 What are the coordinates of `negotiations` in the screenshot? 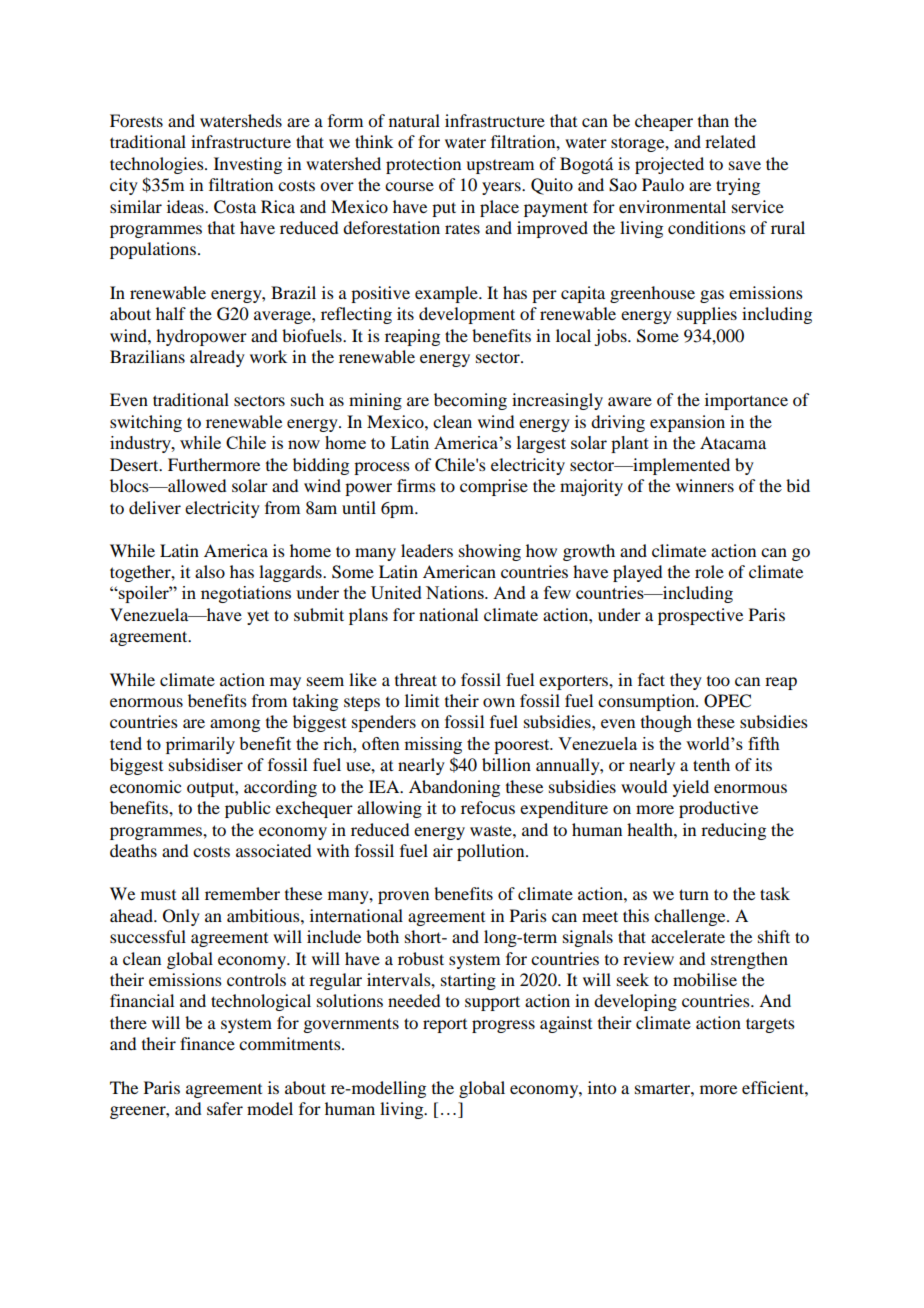 It's located at (246, 594).
